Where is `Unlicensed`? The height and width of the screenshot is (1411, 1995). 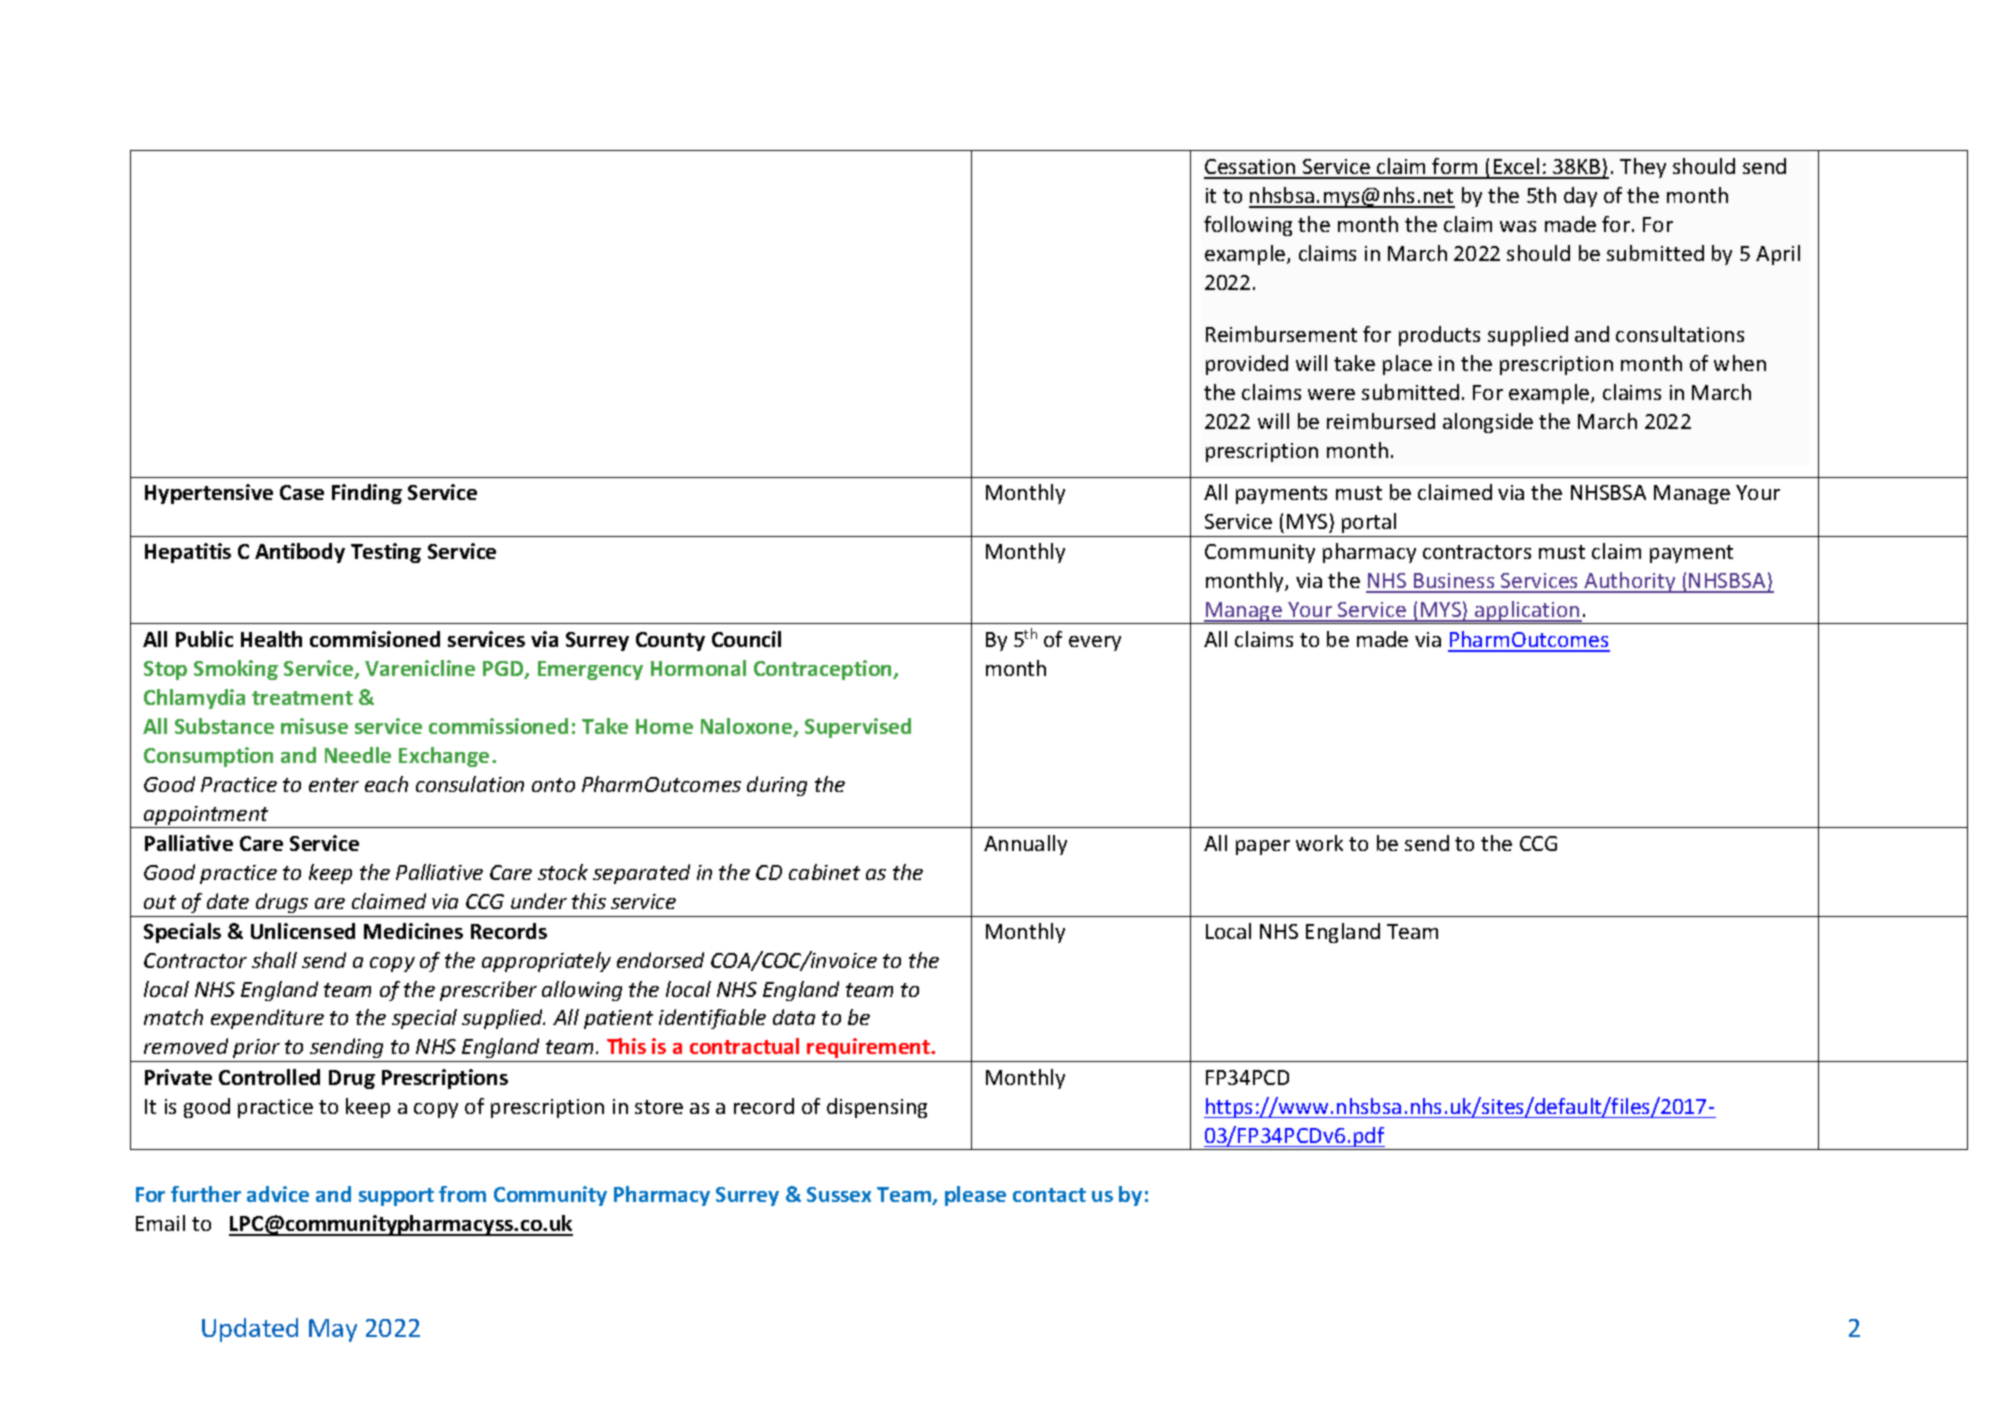 Unlicensed is located at coordinates (303, 931).
